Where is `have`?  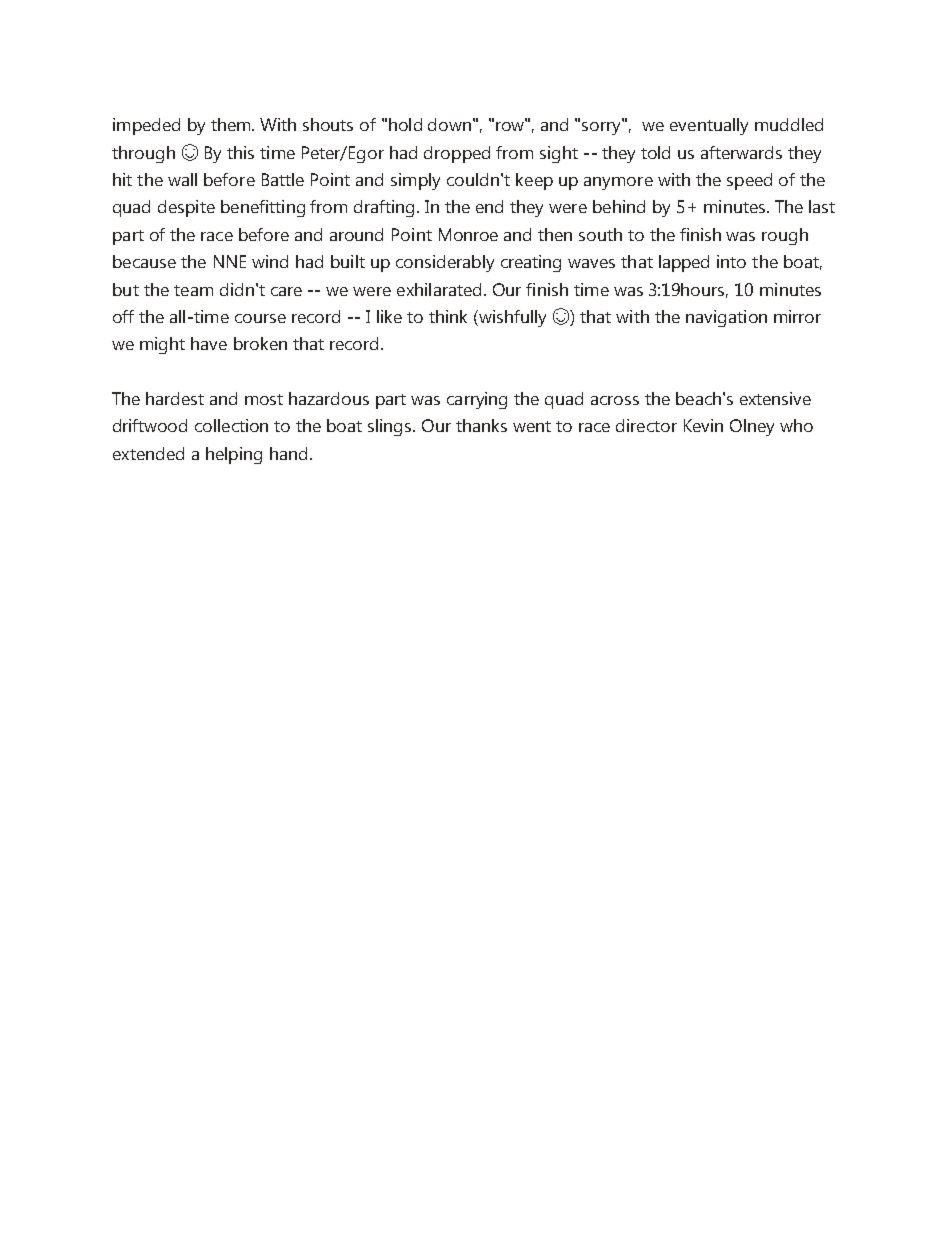 have is located at coordinates (209, 343).
